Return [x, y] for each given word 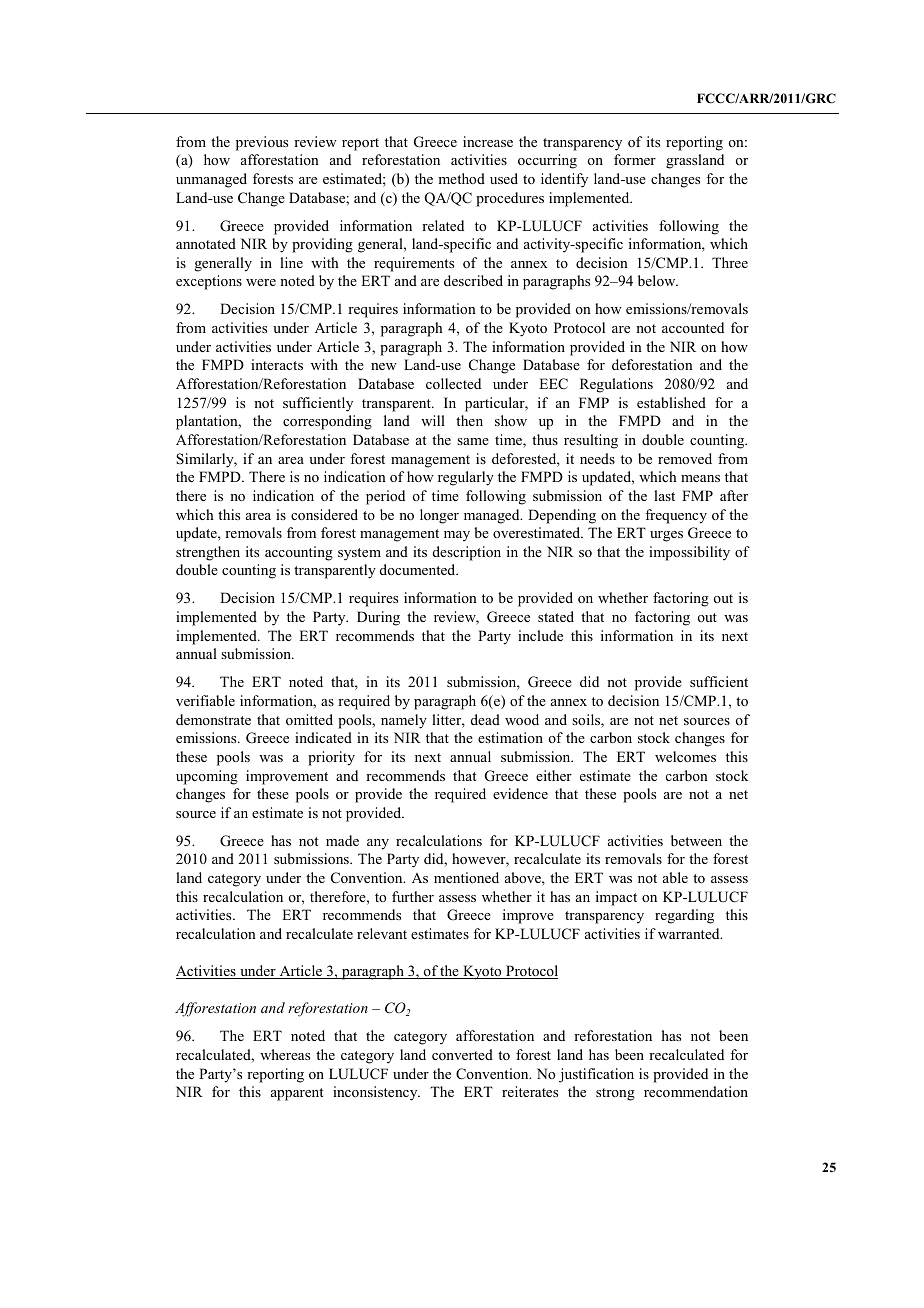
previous [262, 143]
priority [331, 758]
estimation [510, 737]
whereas [285, 1054]
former [635, 159]
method [461, 178]
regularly [466, 478]
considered [324, 514]
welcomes [685, 756]
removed [685, 458]
